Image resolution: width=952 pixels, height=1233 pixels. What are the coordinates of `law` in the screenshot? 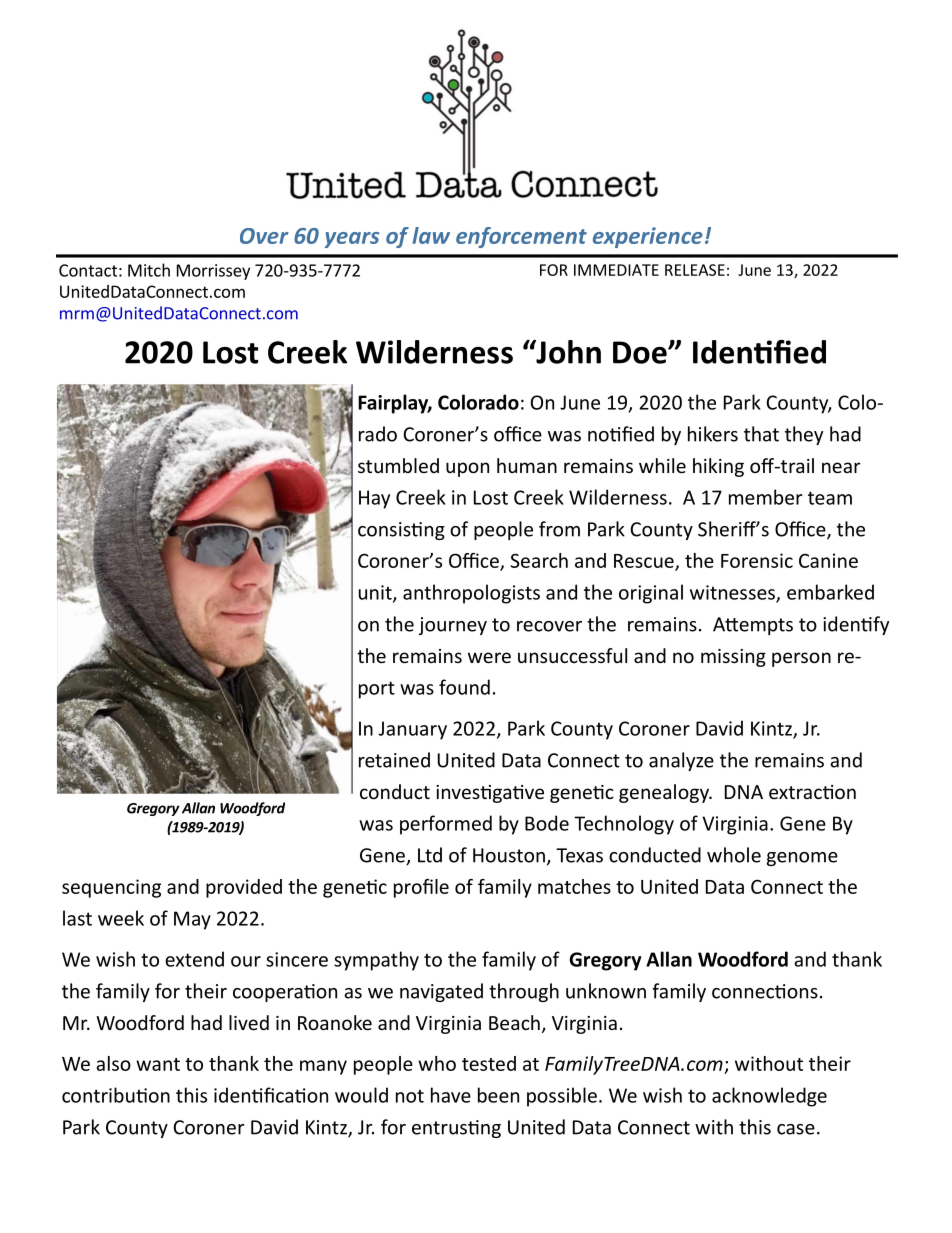 It's located at (431, 235).
